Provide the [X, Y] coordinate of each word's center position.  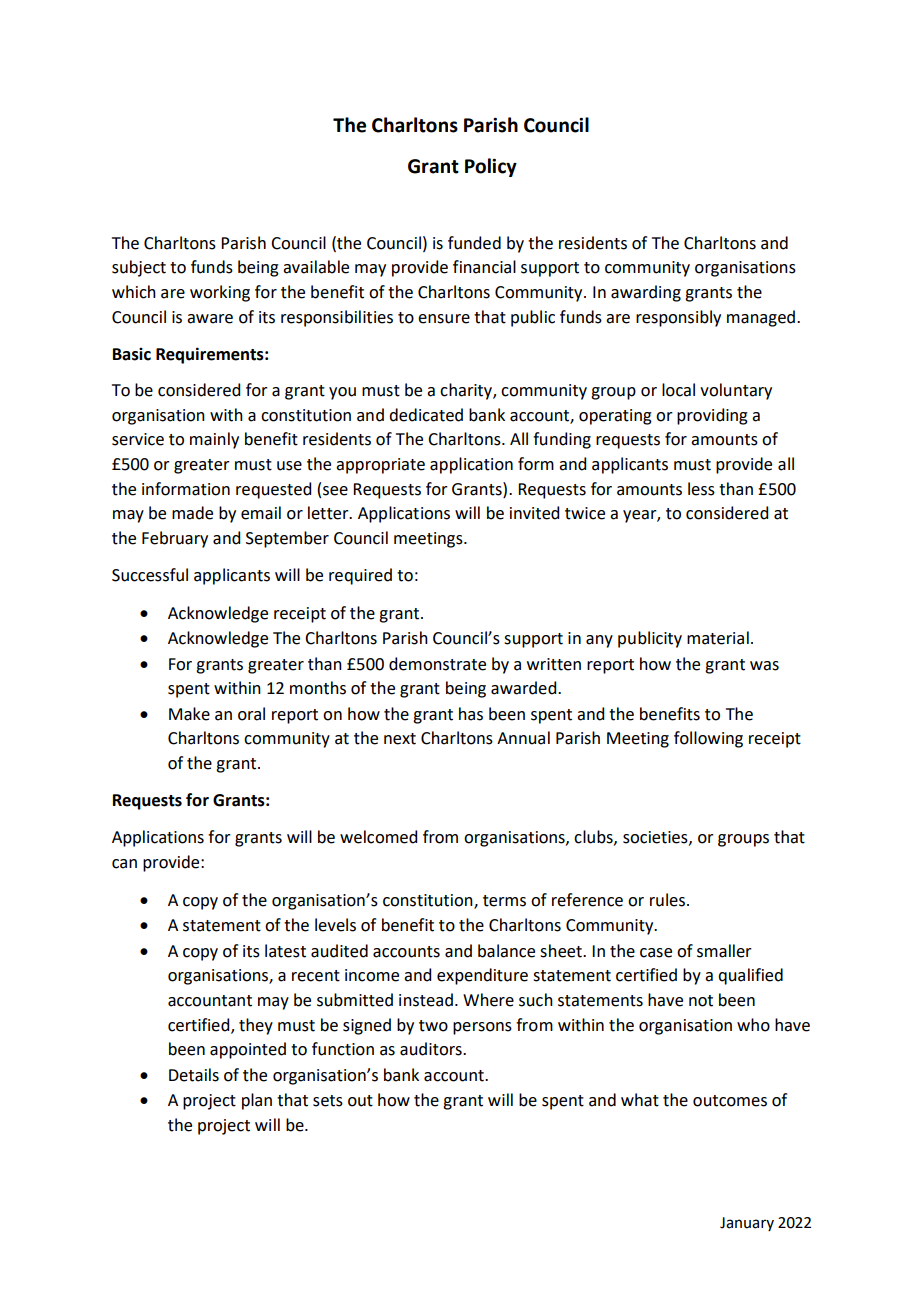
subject [139, 268]
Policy [491, 167]
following [708, 739]
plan [257, 1101]
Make [189, 714]
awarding [646, 293]
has [471, 714]
